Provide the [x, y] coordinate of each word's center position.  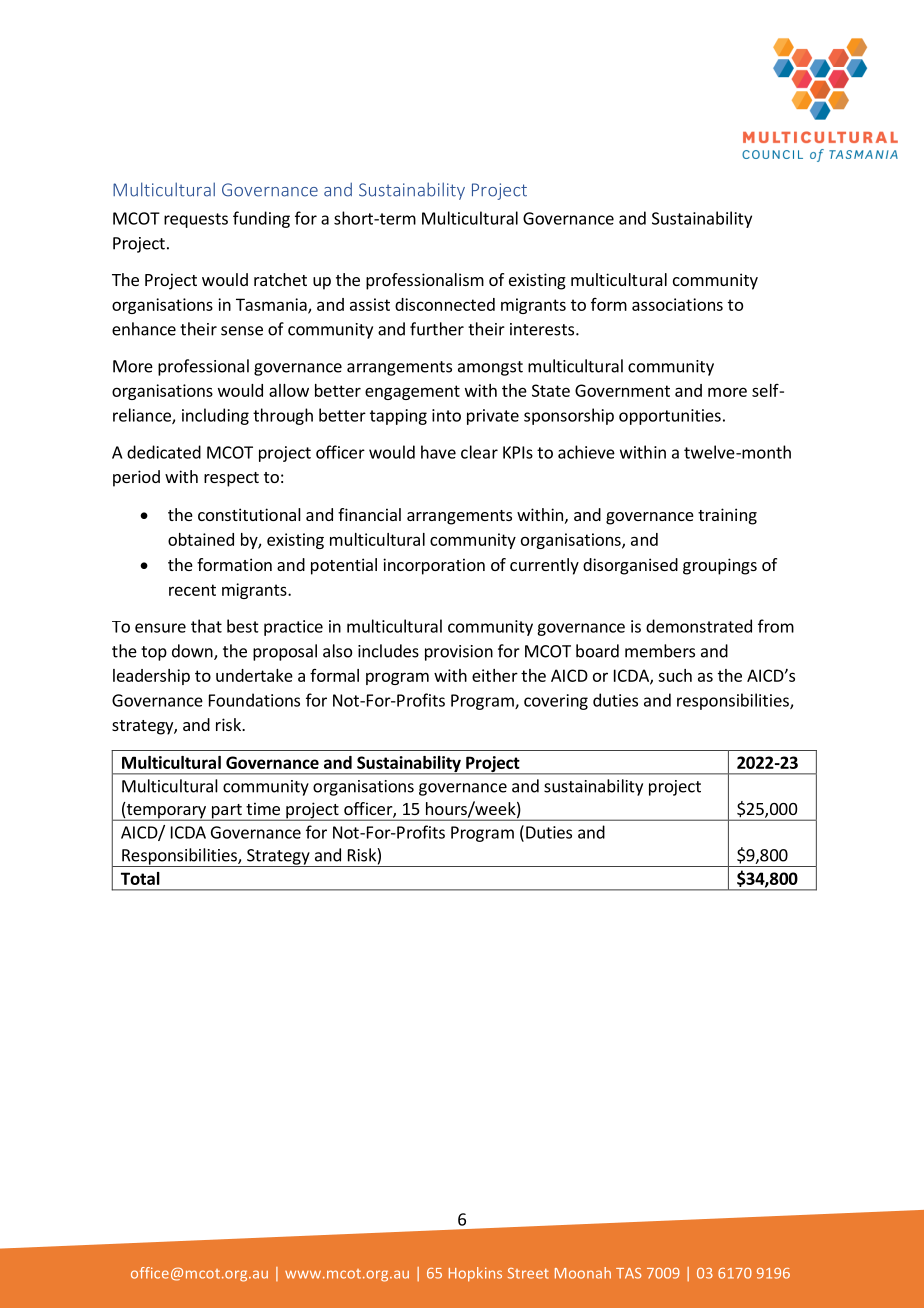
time [263, 808]
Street [528, 1273]
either [495, 675]
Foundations [254, 700]
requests [196, 220]
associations [677, 304]
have [438, 452]
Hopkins [475, 1274]
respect [231, 479]
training [727, 516]
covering [556, 702]
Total [140, 878]
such [675, 675]
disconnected [445, 304]
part [227, 812]
